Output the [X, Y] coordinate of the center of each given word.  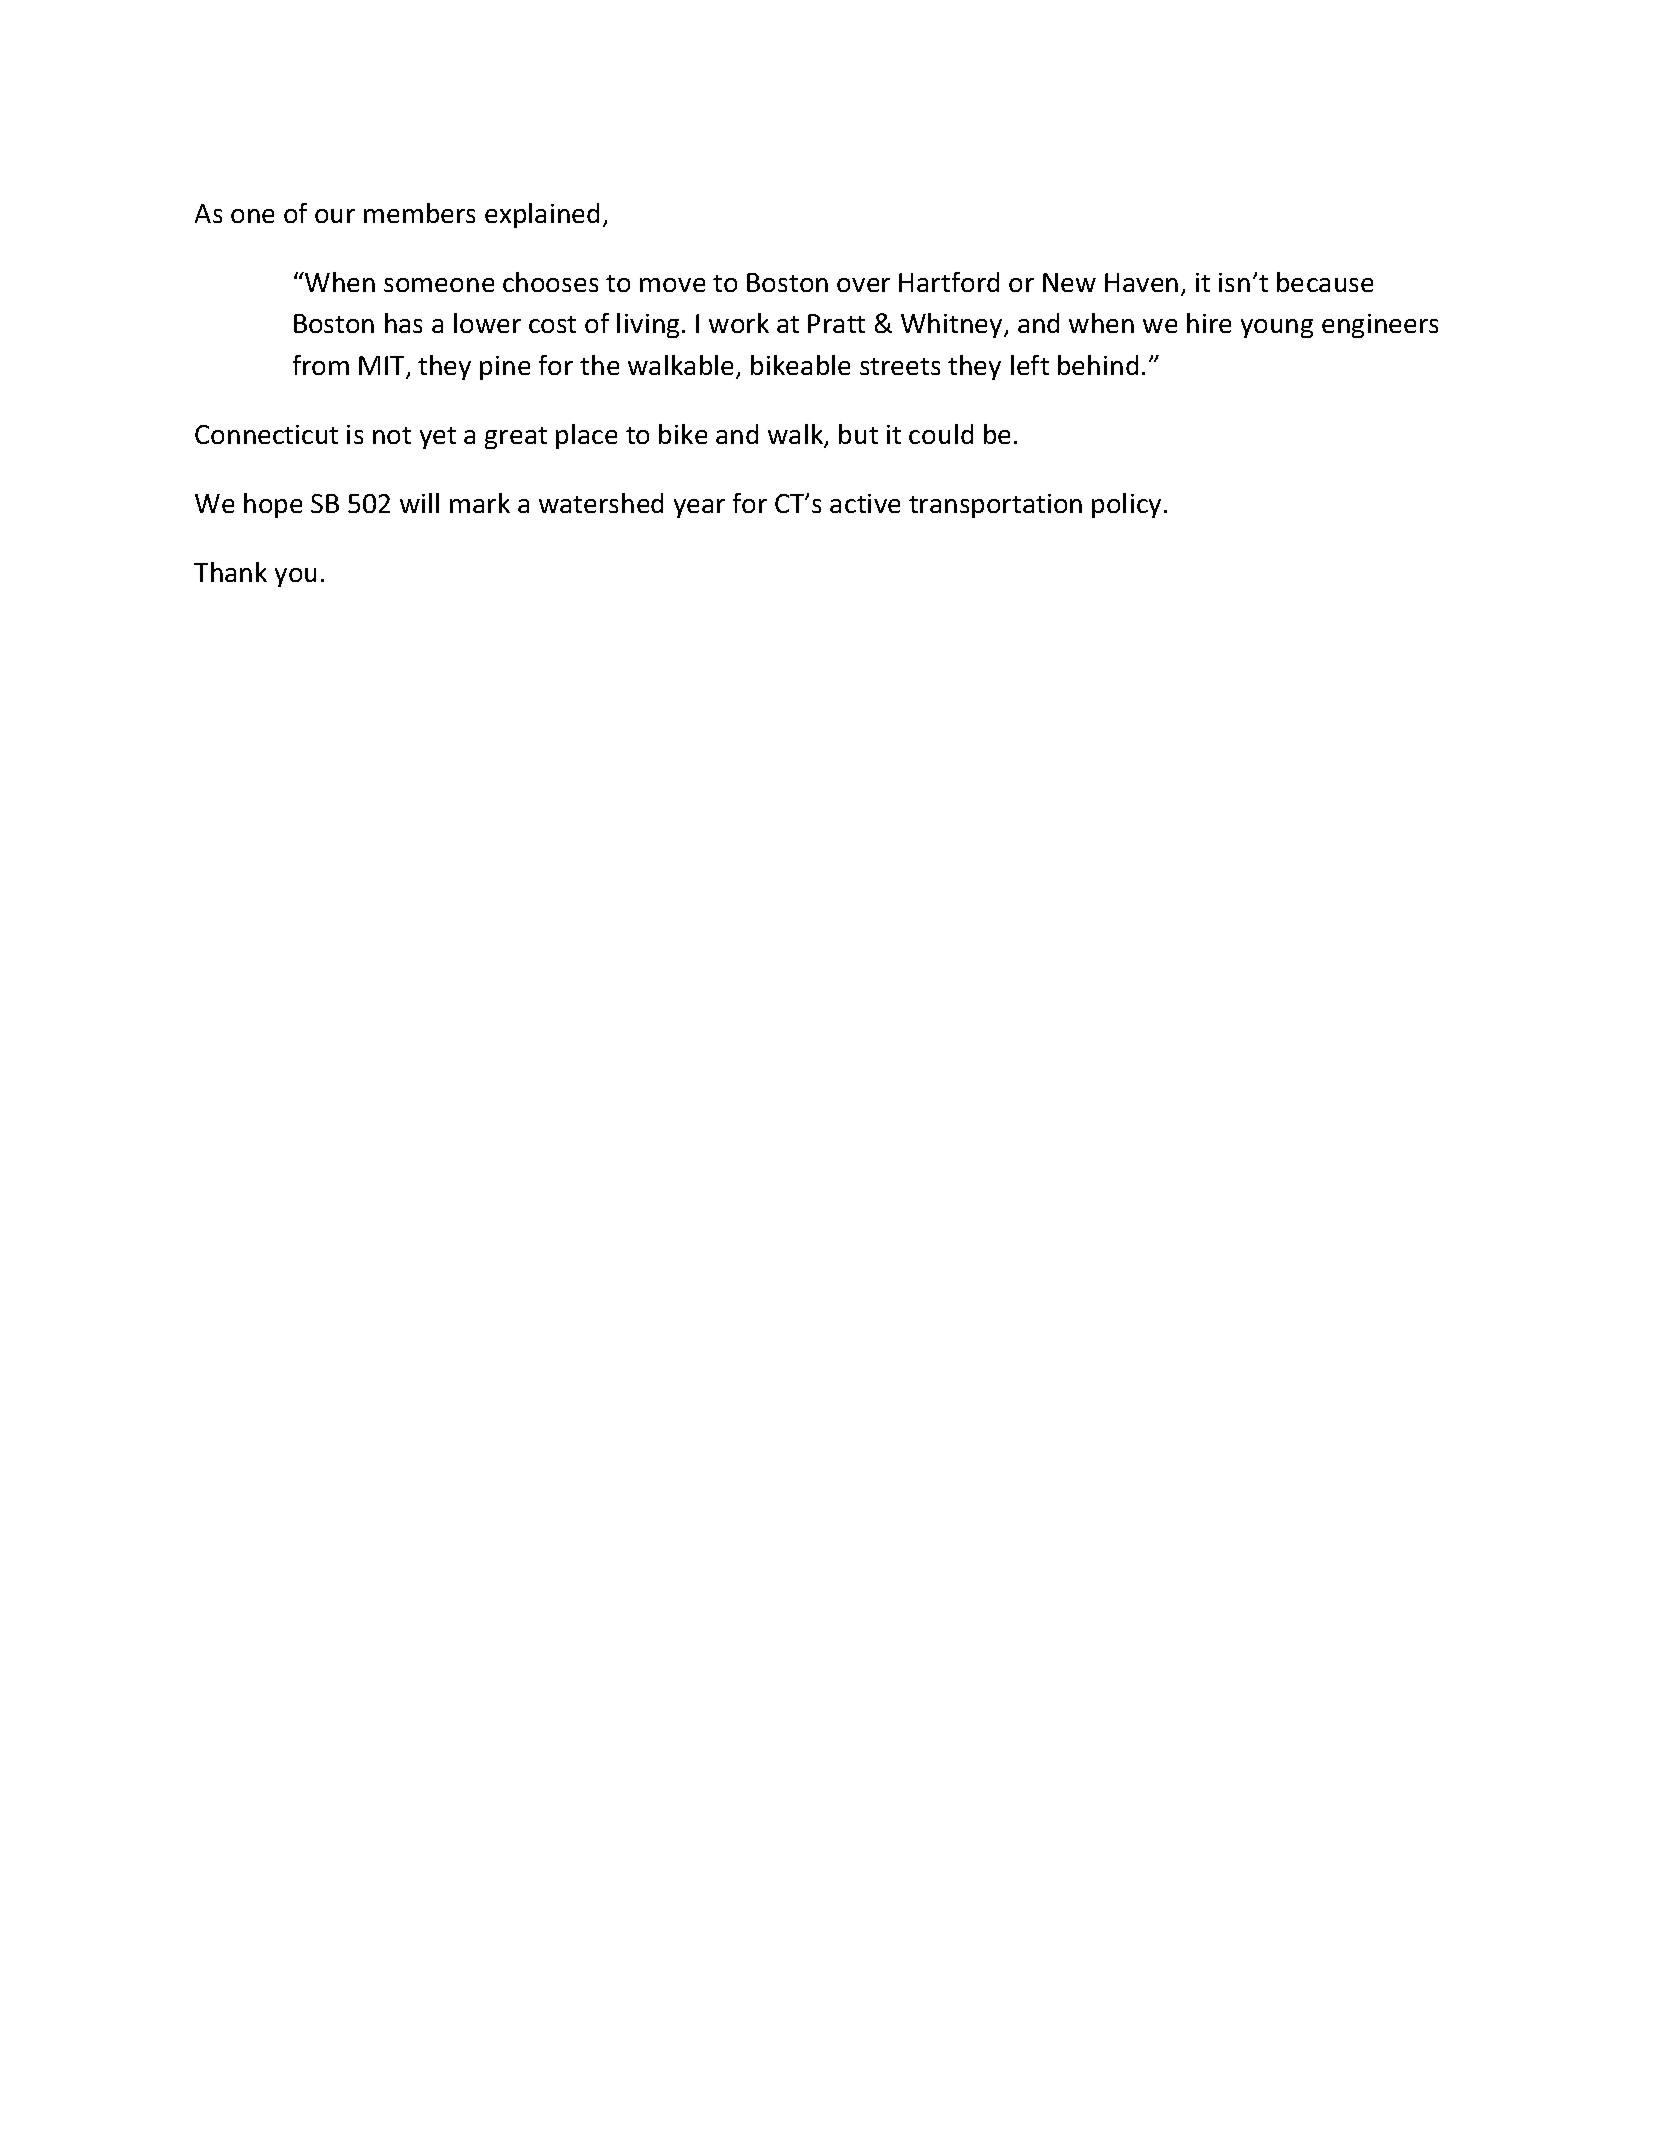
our [335, 216]
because [1325, 282]
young [1277, 328]
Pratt [836, 323]
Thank [230, 572]
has [403, 323]
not [392, 435]
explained [542, 215]
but [858, 434]
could [941, 434]
